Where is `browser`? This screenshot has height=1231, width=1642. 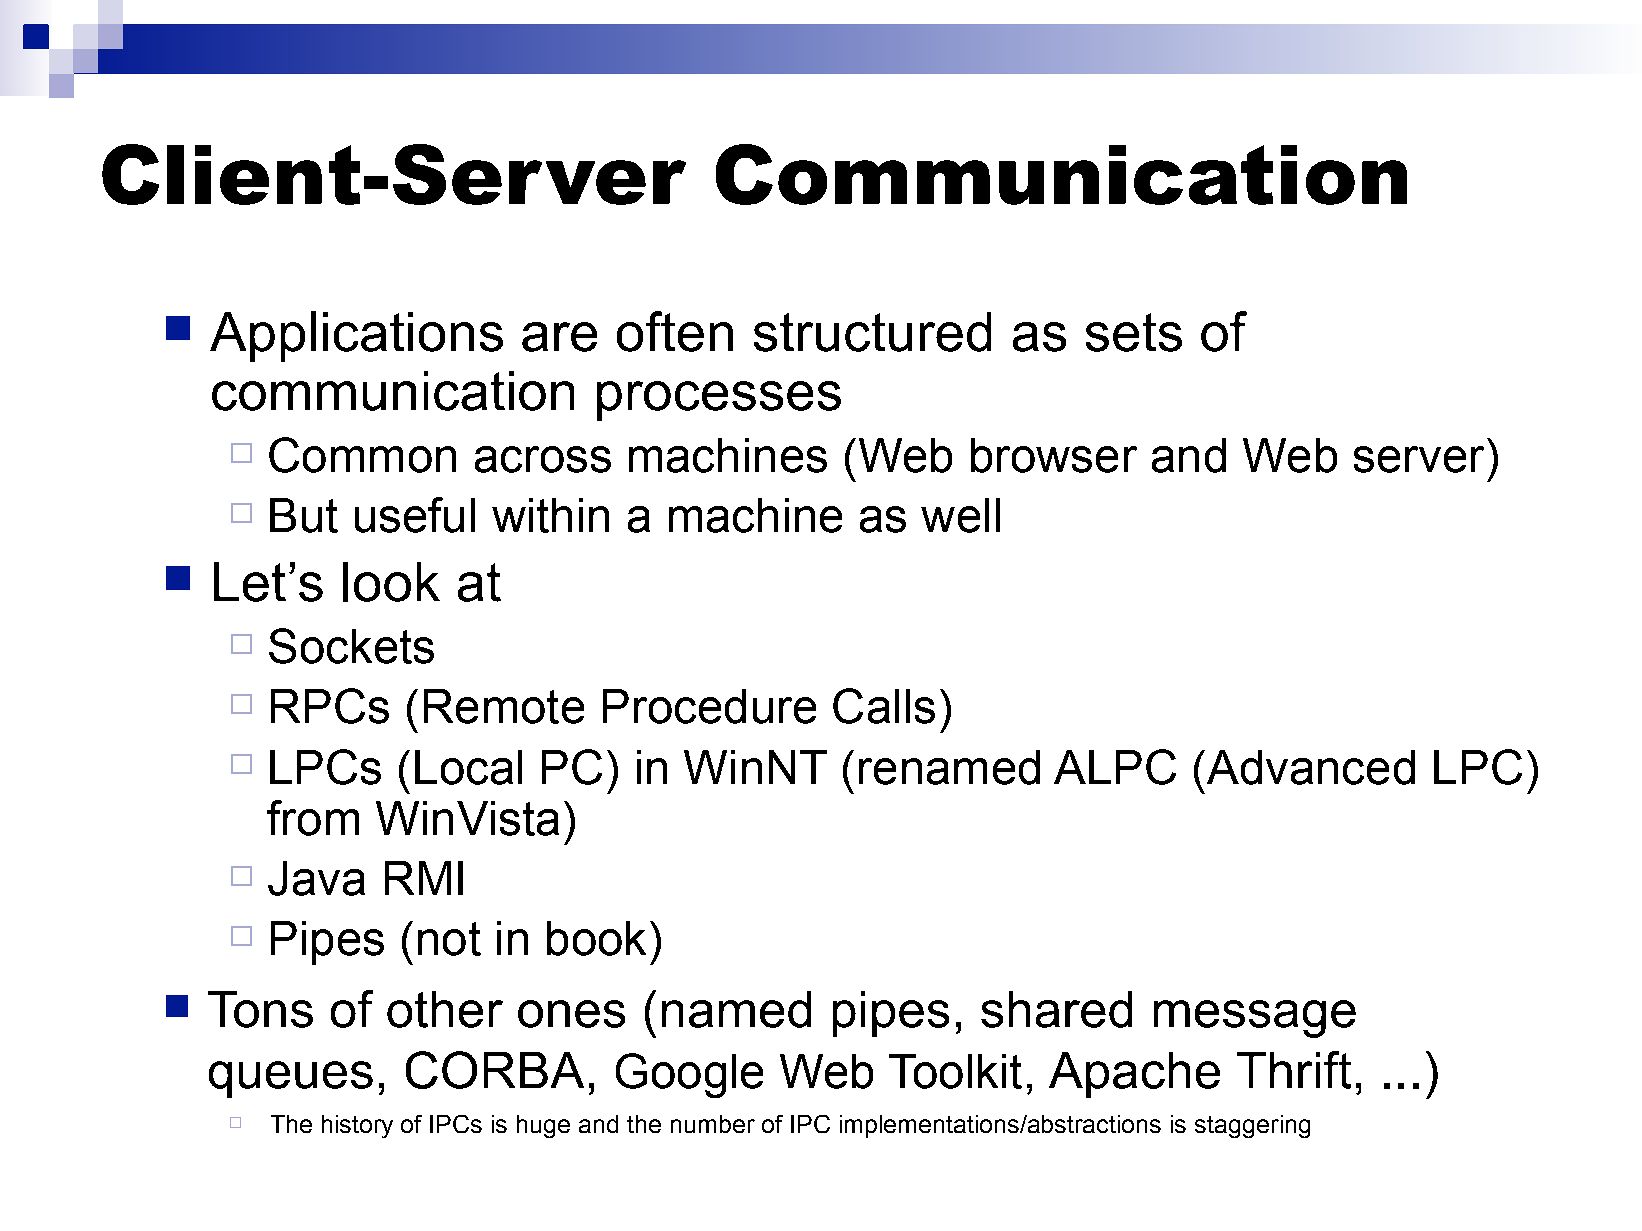
browser is located at coordinates (1054, 455).
